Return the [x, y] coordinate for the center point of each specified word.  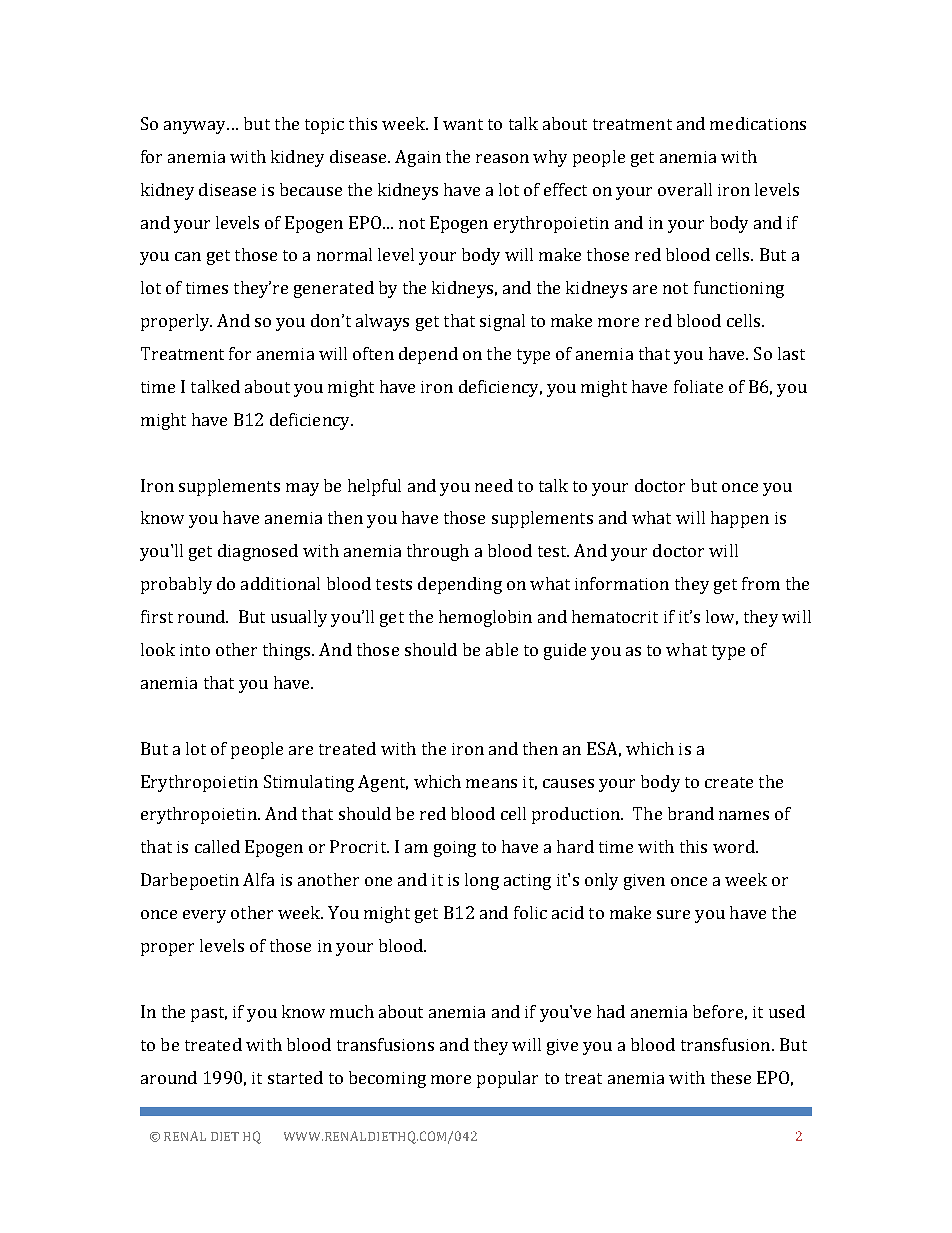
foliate [698, 386]
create [729, 782]
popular [507, 1079]
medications [758, 123]
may [302, 489]
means [491, 783]
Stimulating [309, 783]
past [209, 1014]
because [311, 189]
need [494, 485]
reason [502, 158]
